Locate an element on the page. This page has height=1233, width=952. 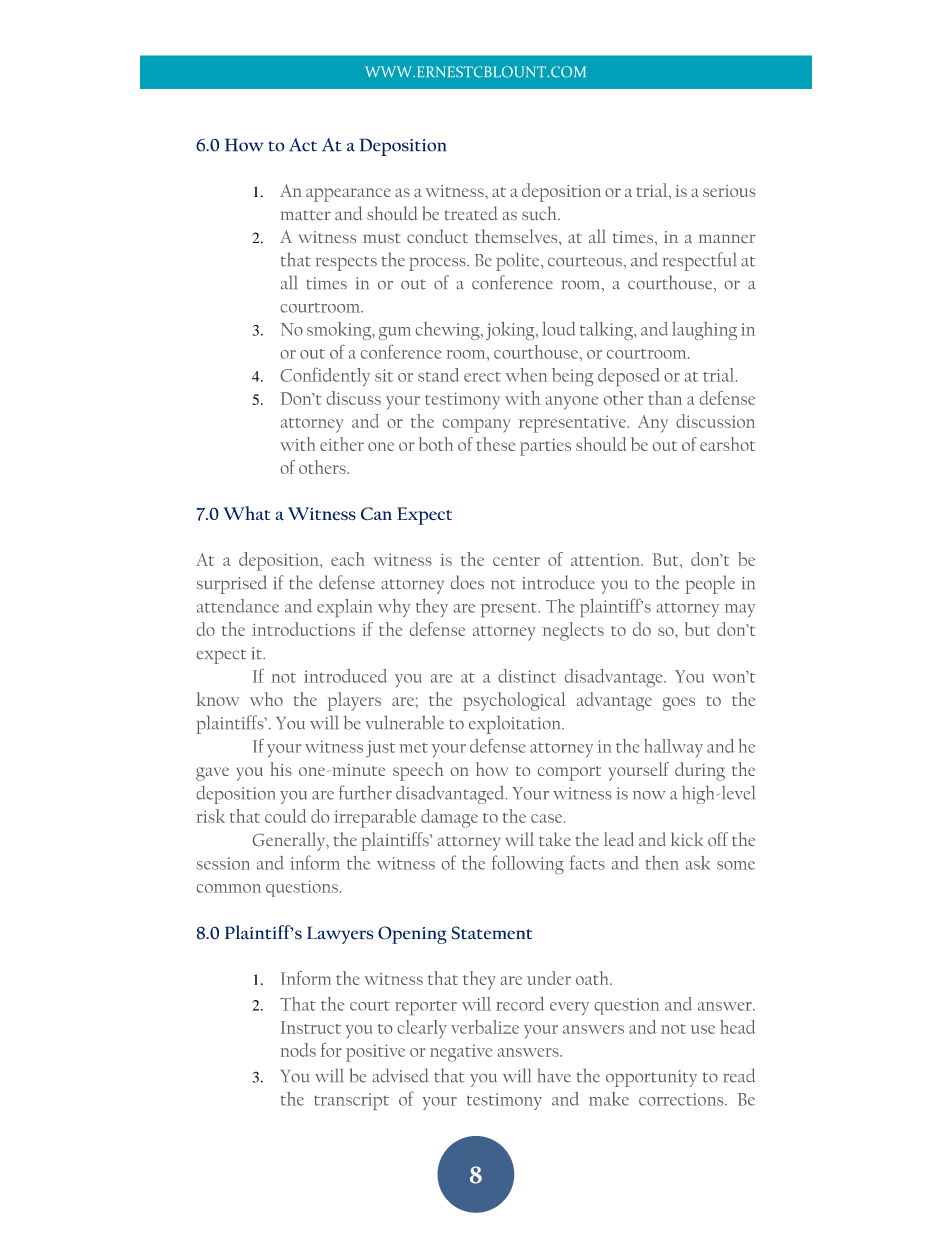
nods is located at coordinates (298, 1050).
